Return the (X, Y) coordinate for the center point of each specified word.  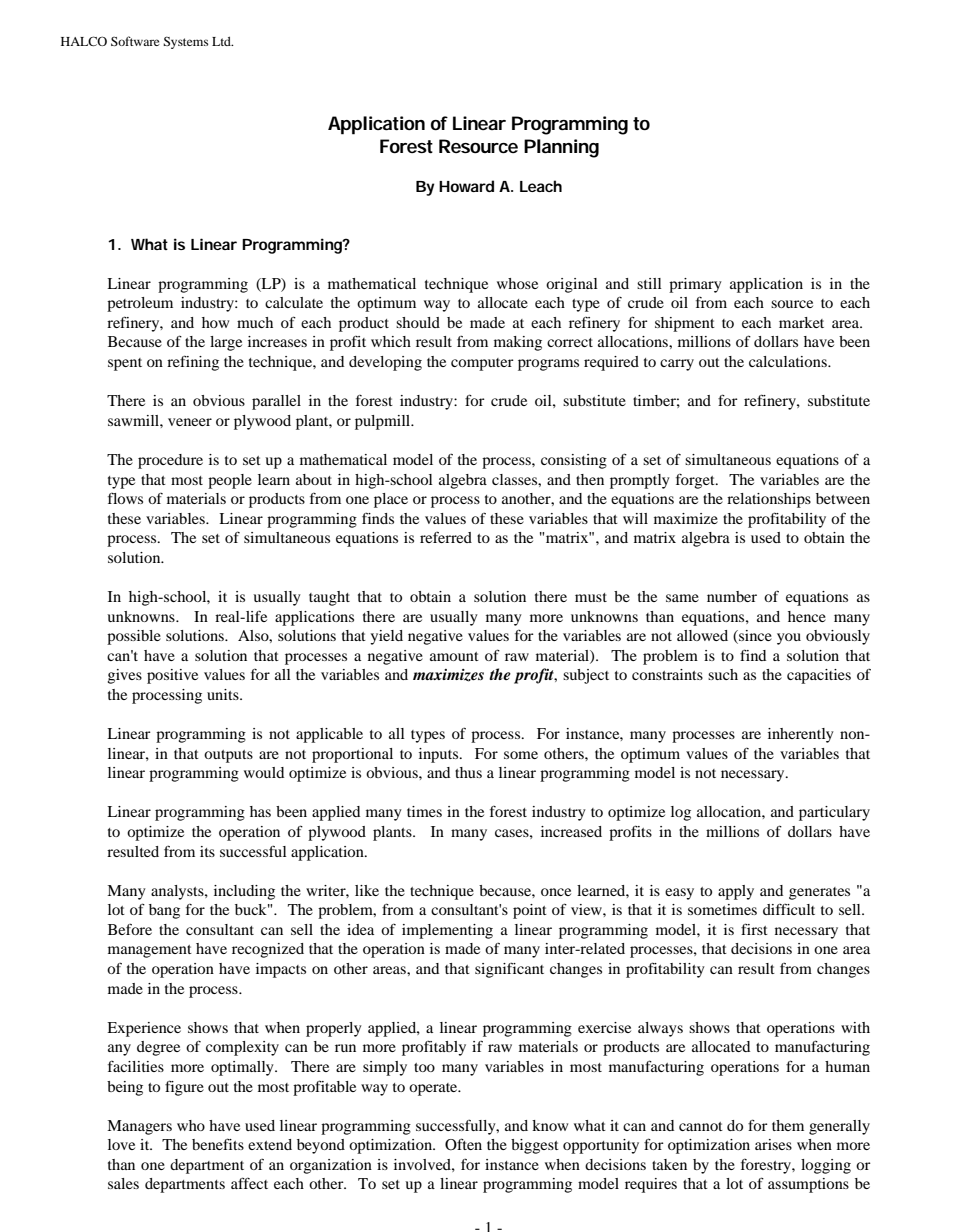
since (754, 637)
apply (736, 892)
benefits (218, 1144)
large (226, 343)
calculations (789, 361)
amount (454, 656)
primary (695, 285)
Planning (561, 148)
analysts (178, 892)
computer (482, 364)
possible (134, 637)
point (530, 911)
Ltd (222, 41)
